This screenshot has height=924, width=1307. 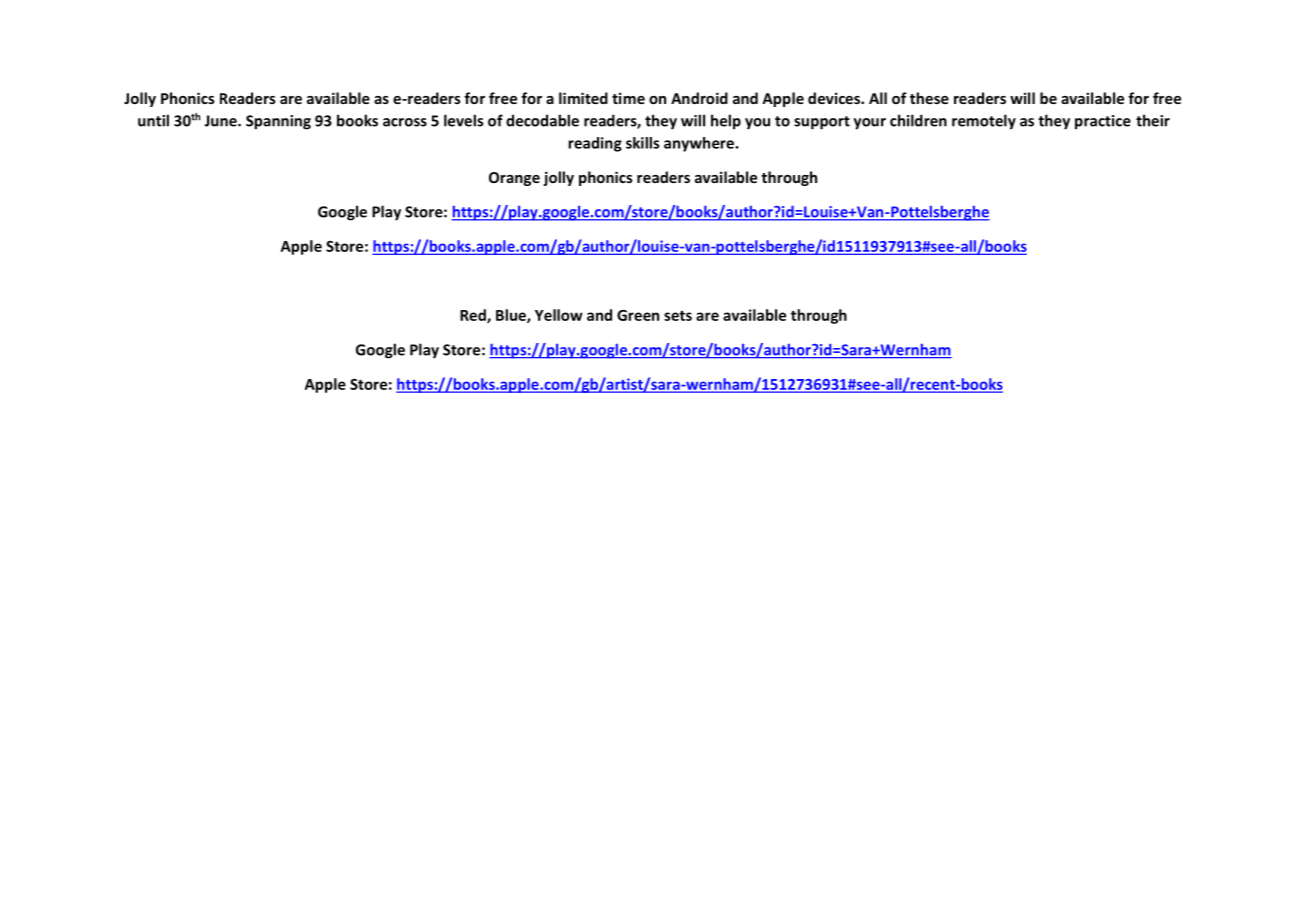 What do you see at coordinates (638, 315) in the screenshot?
I see `Green` at bounding box center [638, 315].
